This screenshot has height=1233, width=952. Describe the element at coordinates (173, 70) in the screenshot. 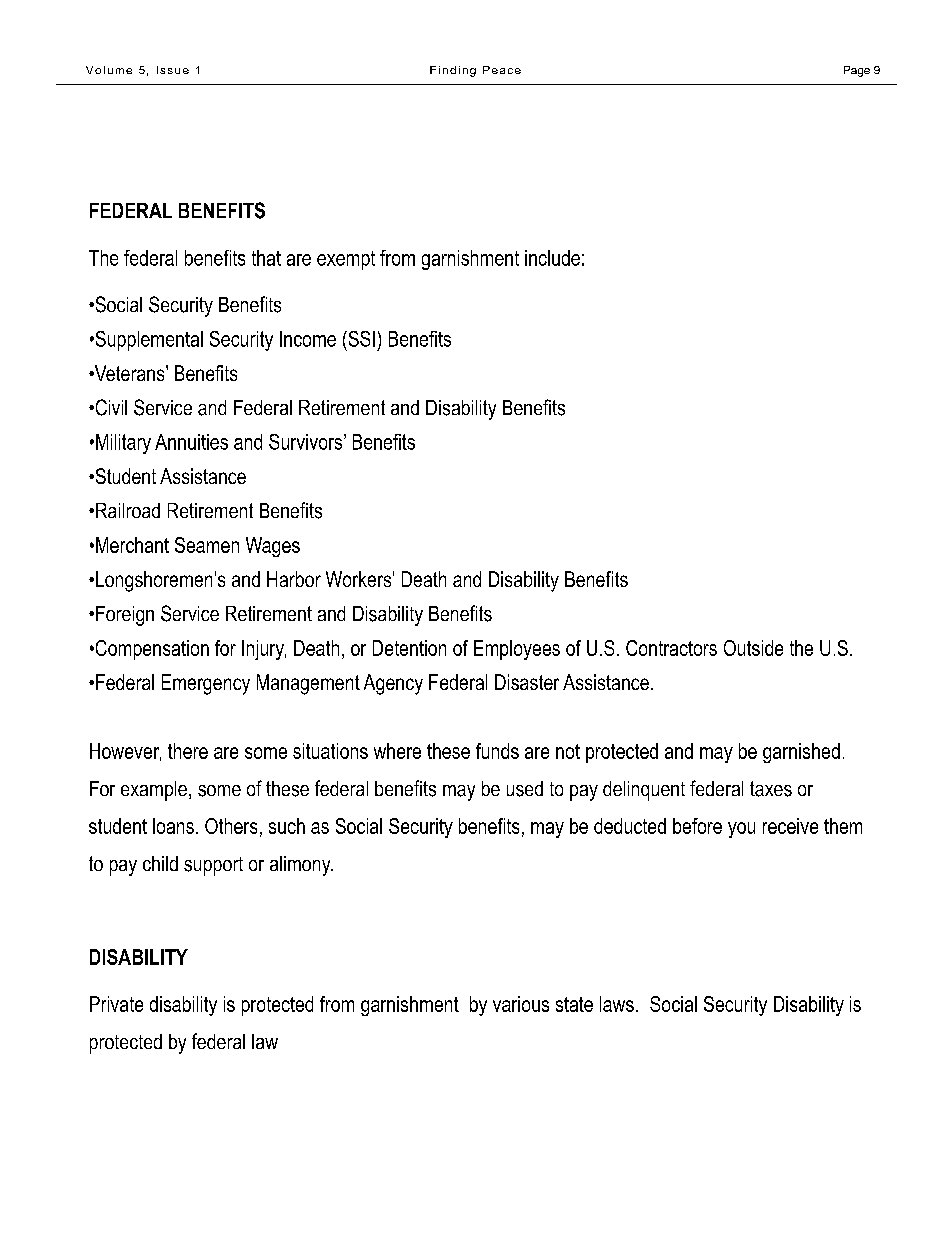

I see `Issue` at that location.
